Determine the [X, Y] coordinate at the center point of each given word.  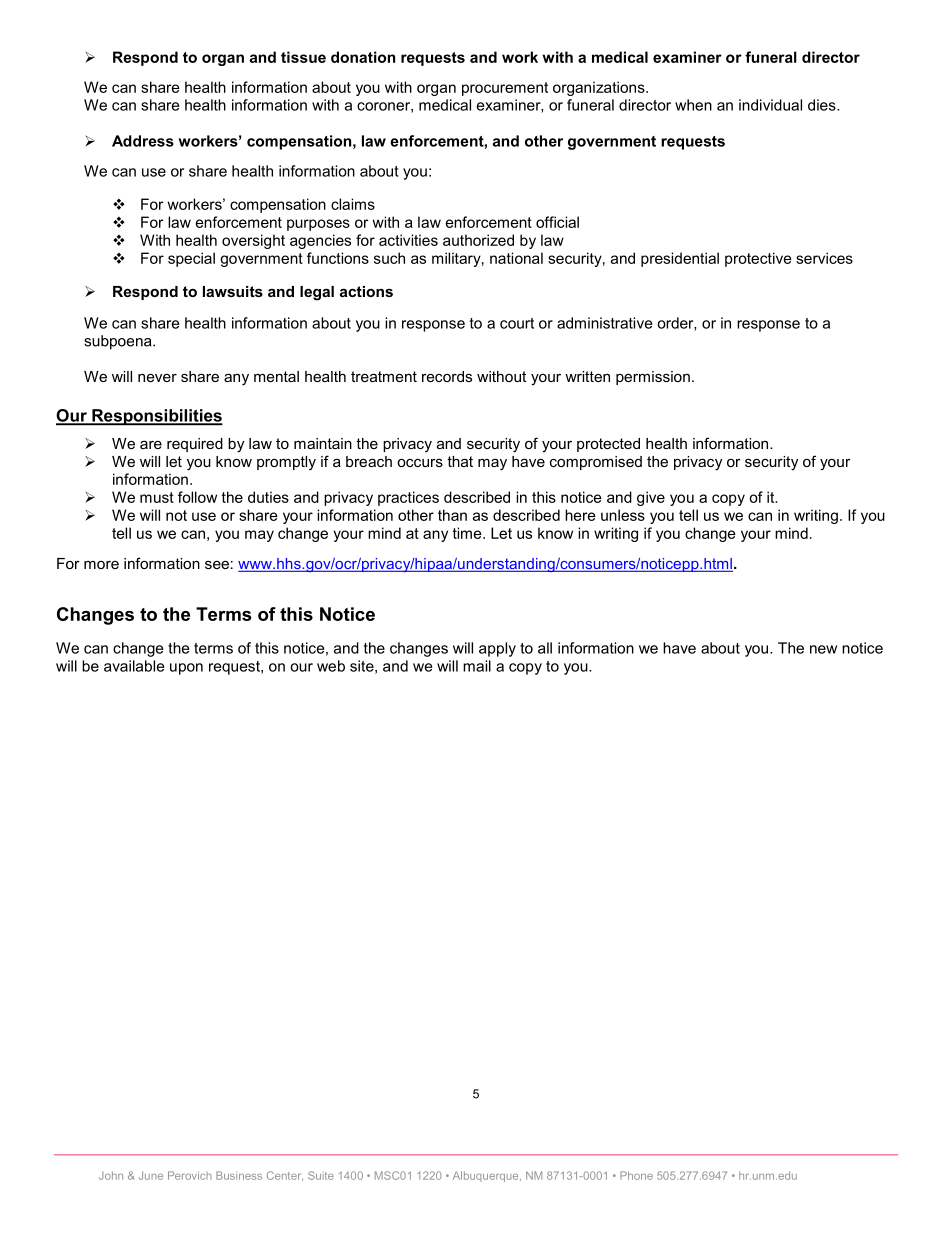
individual [770, 105]
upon [186, 669]
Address [143, 141]
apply [497, 649]
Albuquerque [487, 1176]
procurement [505, 89]
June [151, 1175]
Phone [636, 1175]
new [823, 649]
